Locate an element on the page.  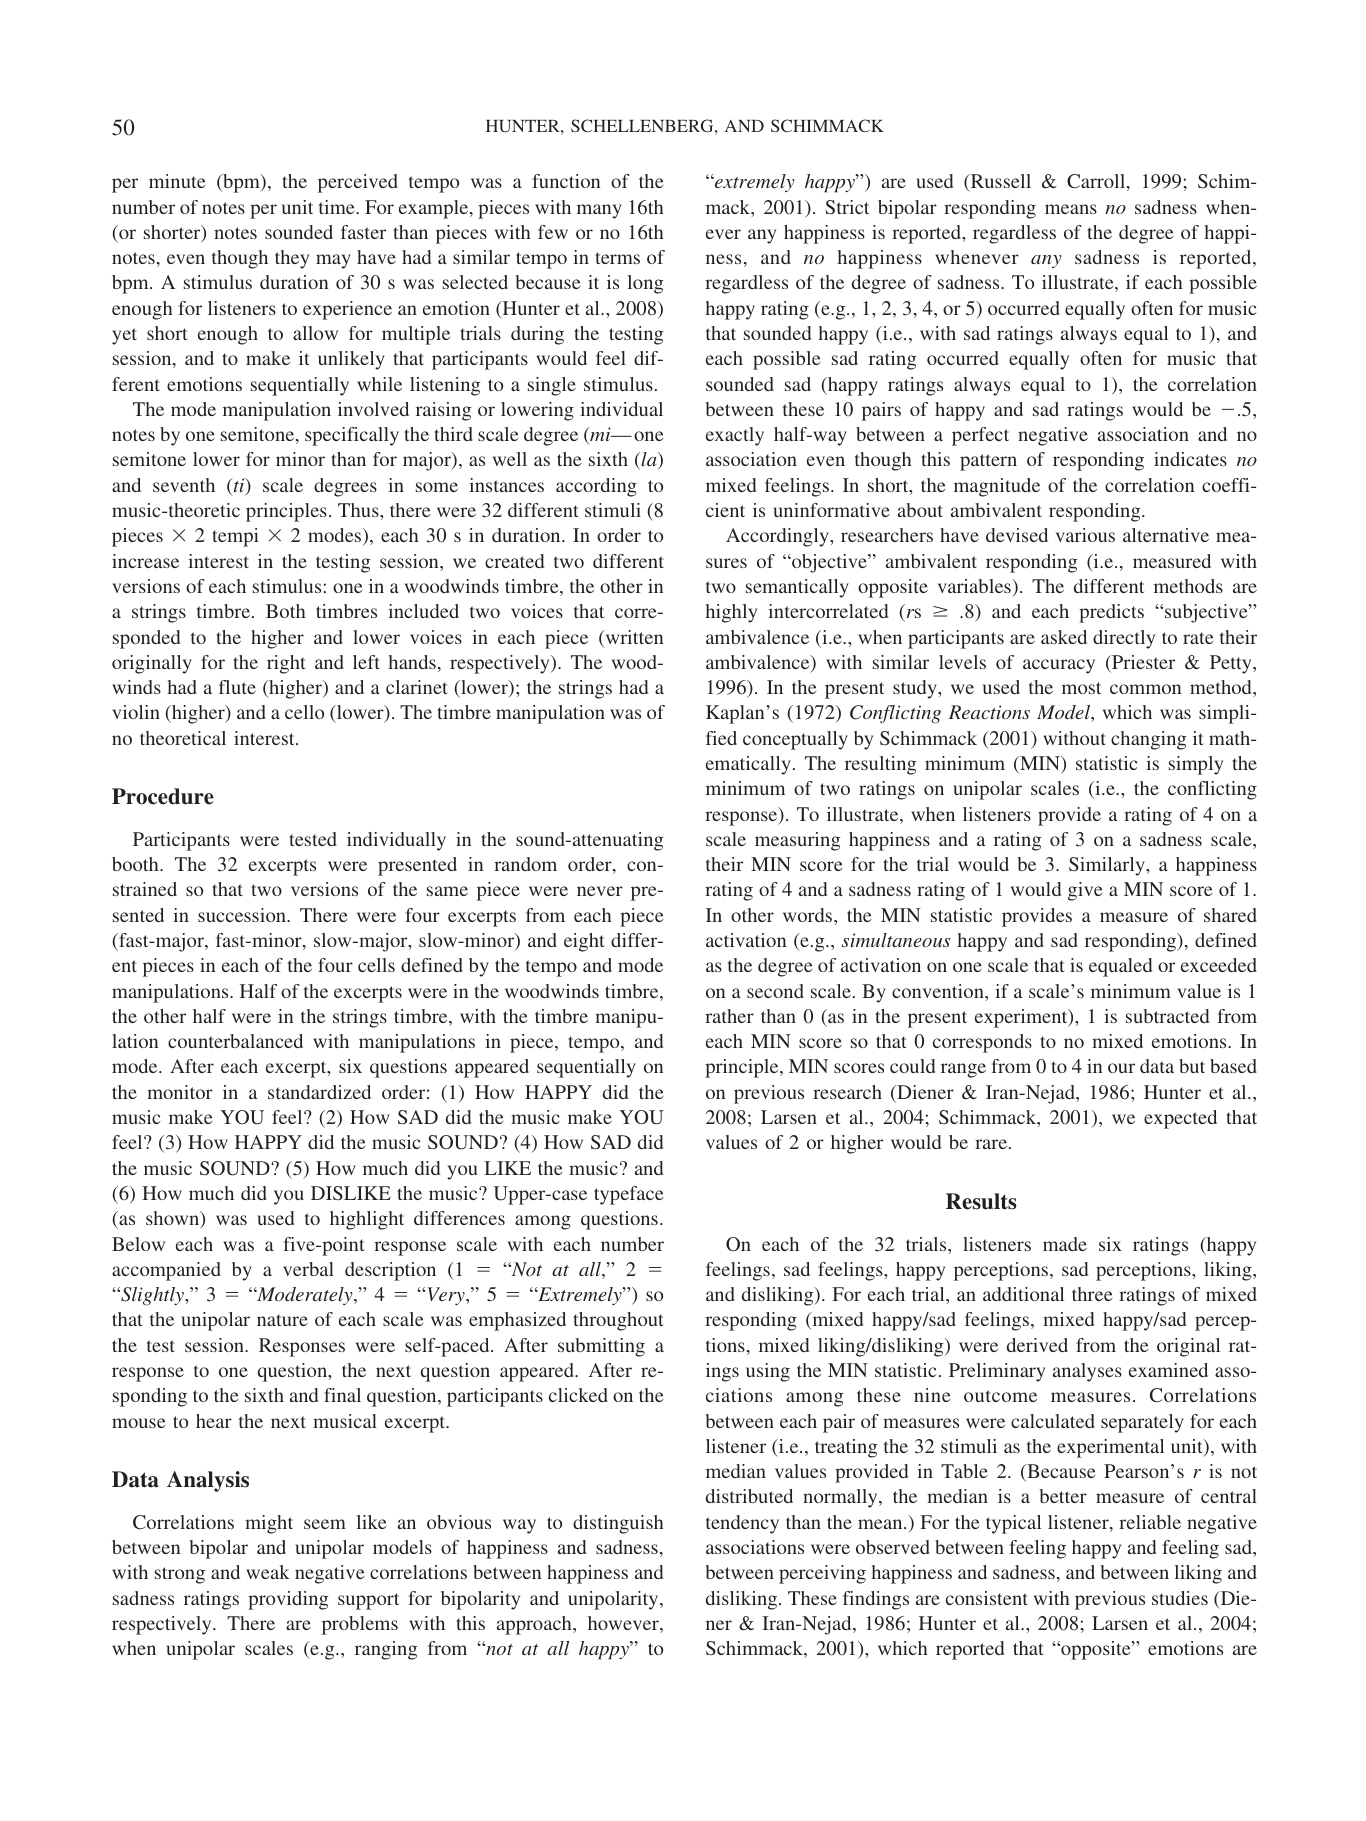
typeface is located at coordinates (628, 1195).
